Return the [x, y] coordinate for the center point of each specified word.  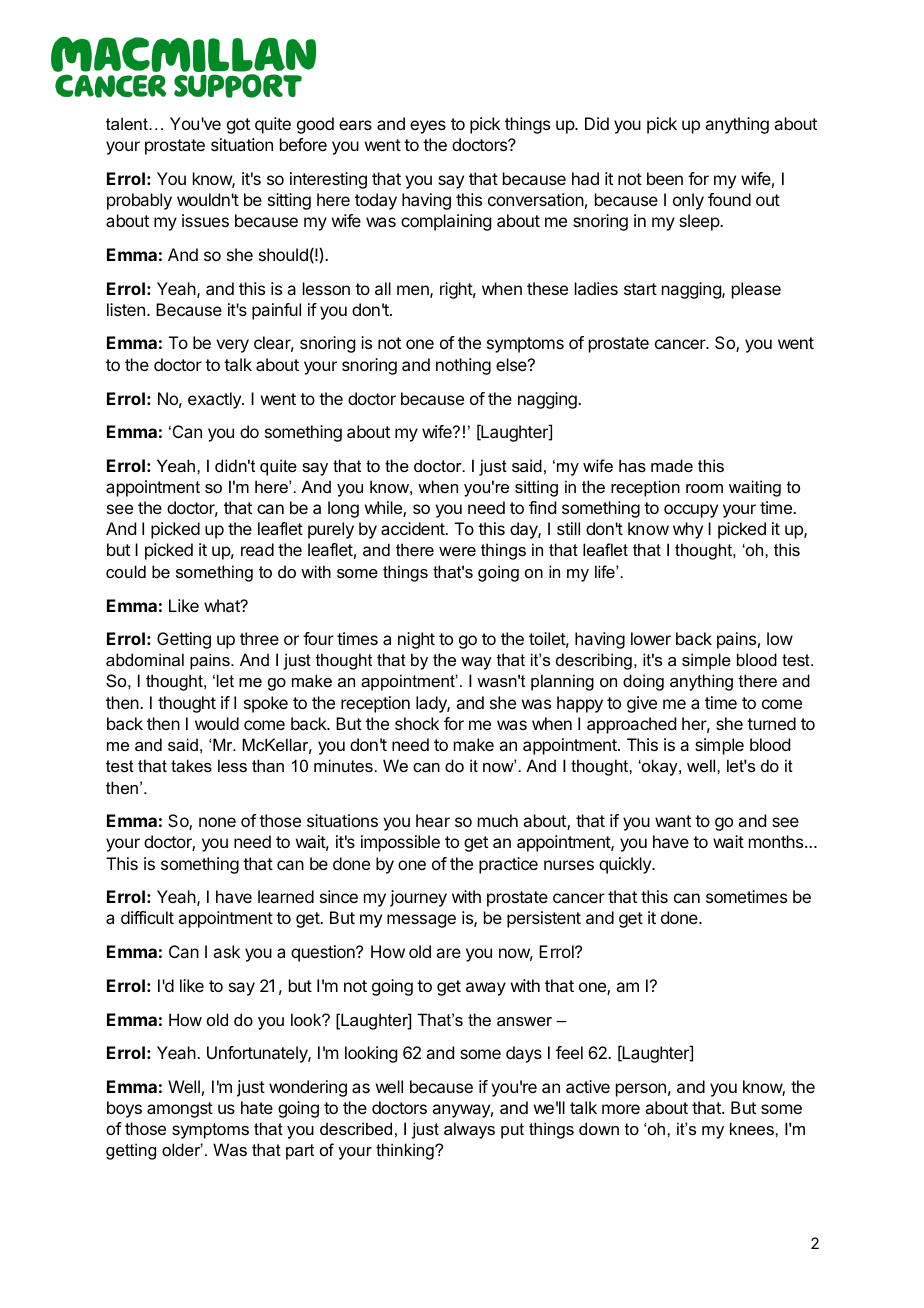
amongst [180, 1110]
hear [433, 820]
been [665, 178]
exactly [215, 400]
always [469, 1130]
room [704, 488]
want [673, 821]
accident [413, 528]
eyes [428, 127]
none [217, 822]
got [238, 126]
